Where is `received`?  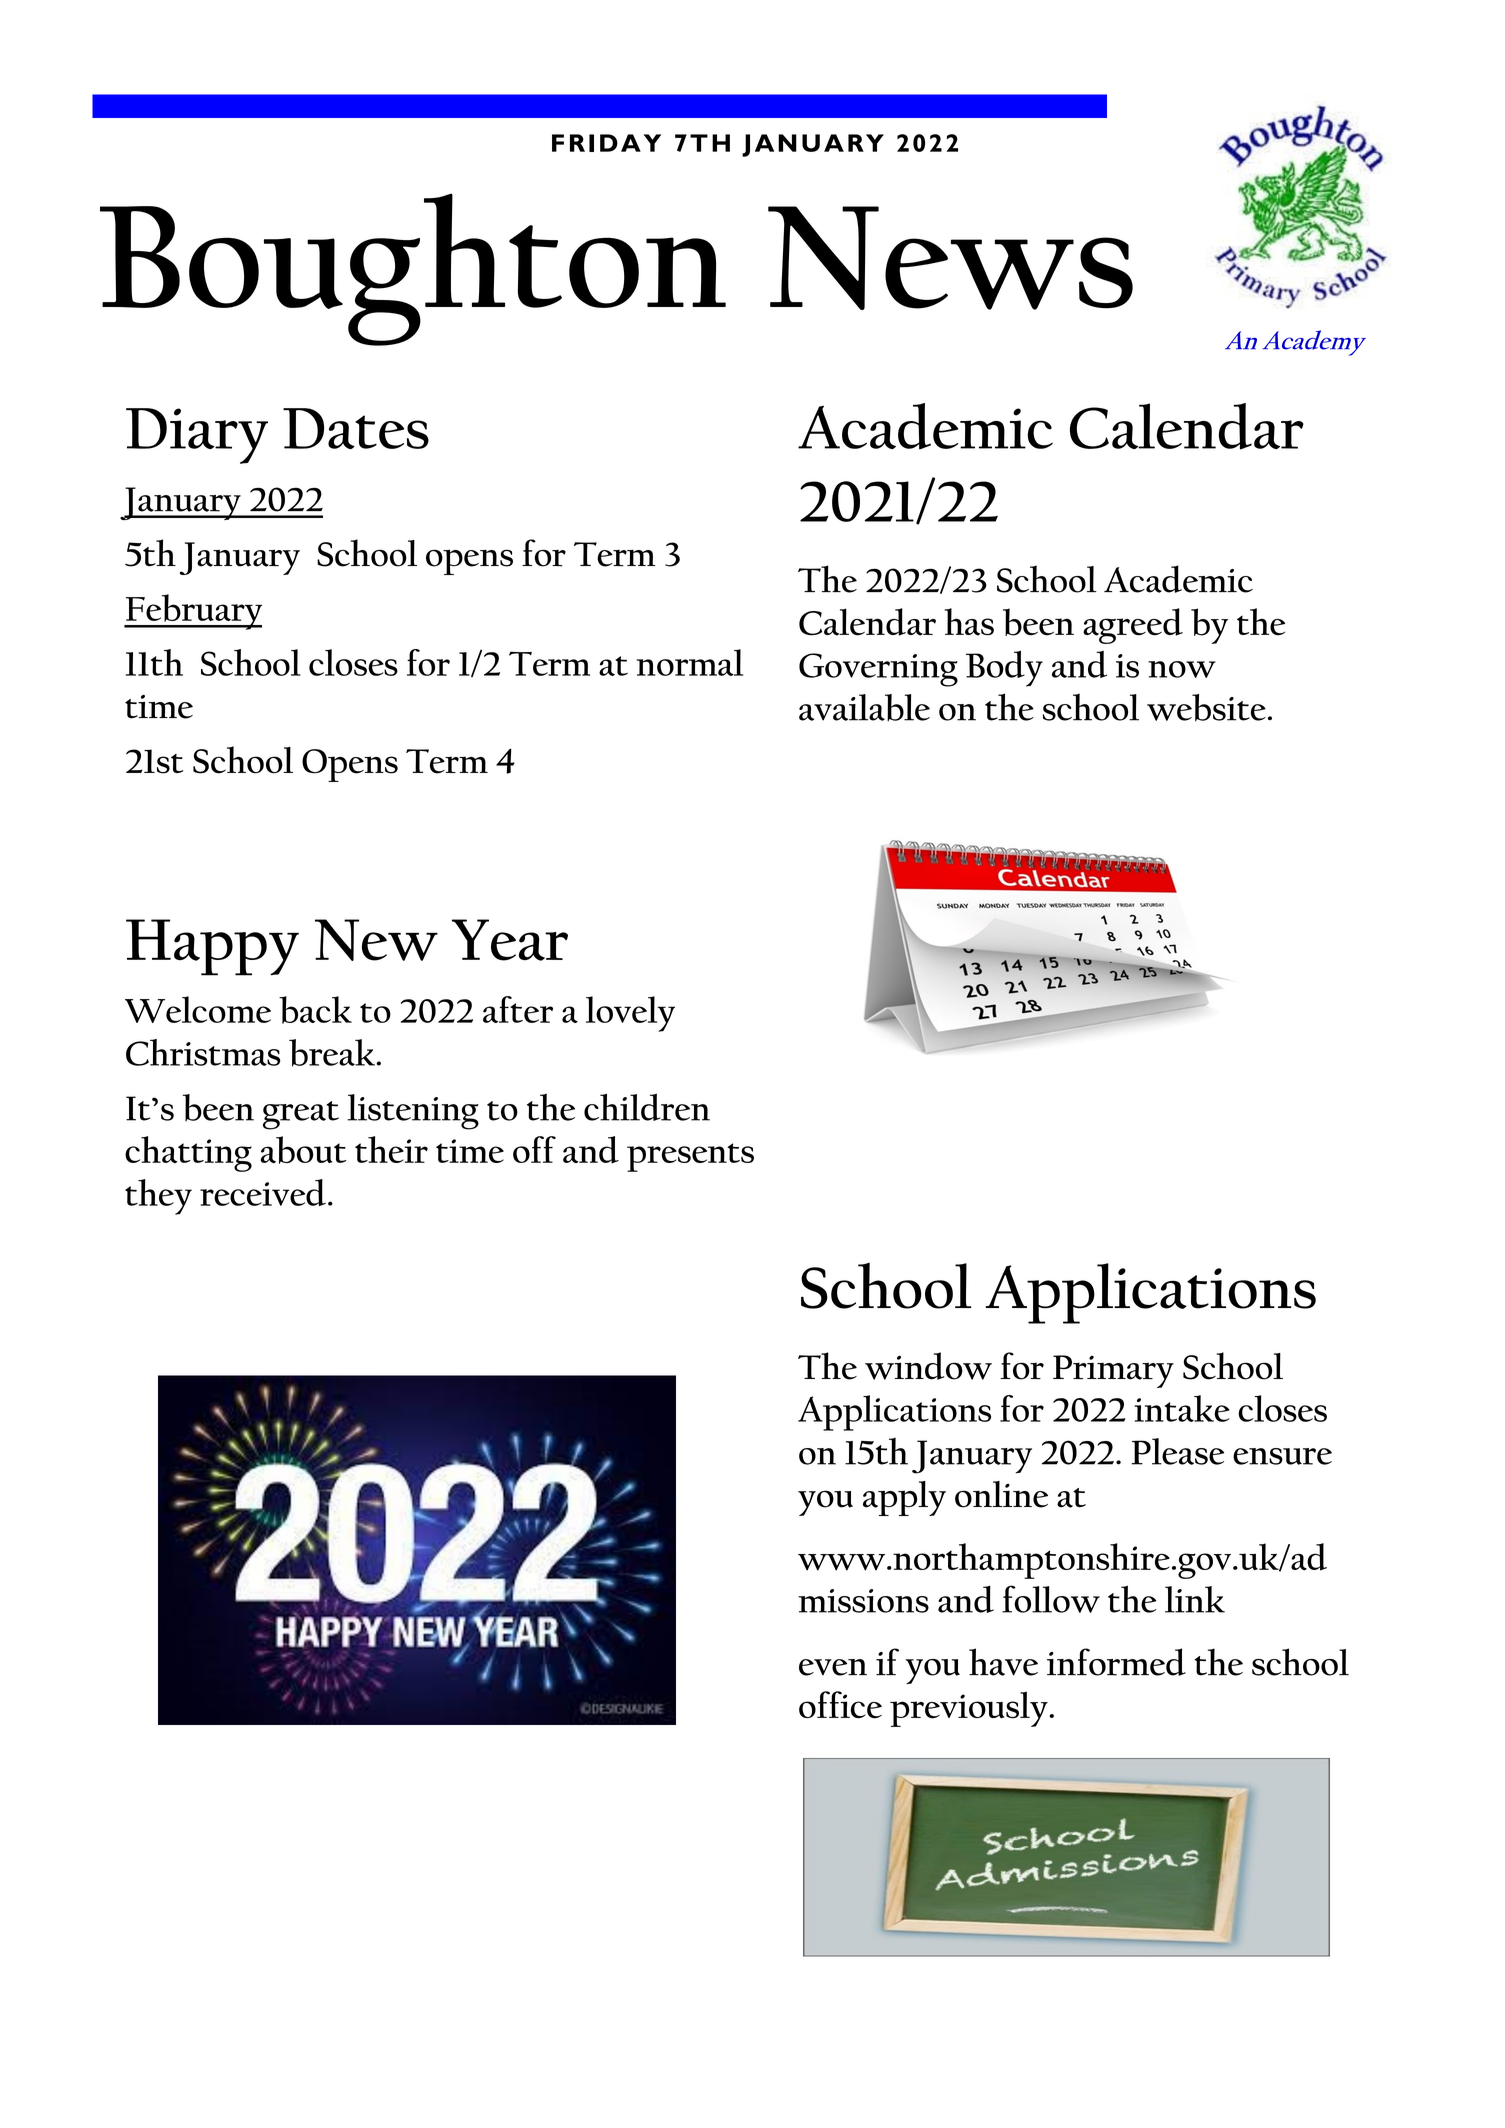
received is located at coordinates (263, 1192).
